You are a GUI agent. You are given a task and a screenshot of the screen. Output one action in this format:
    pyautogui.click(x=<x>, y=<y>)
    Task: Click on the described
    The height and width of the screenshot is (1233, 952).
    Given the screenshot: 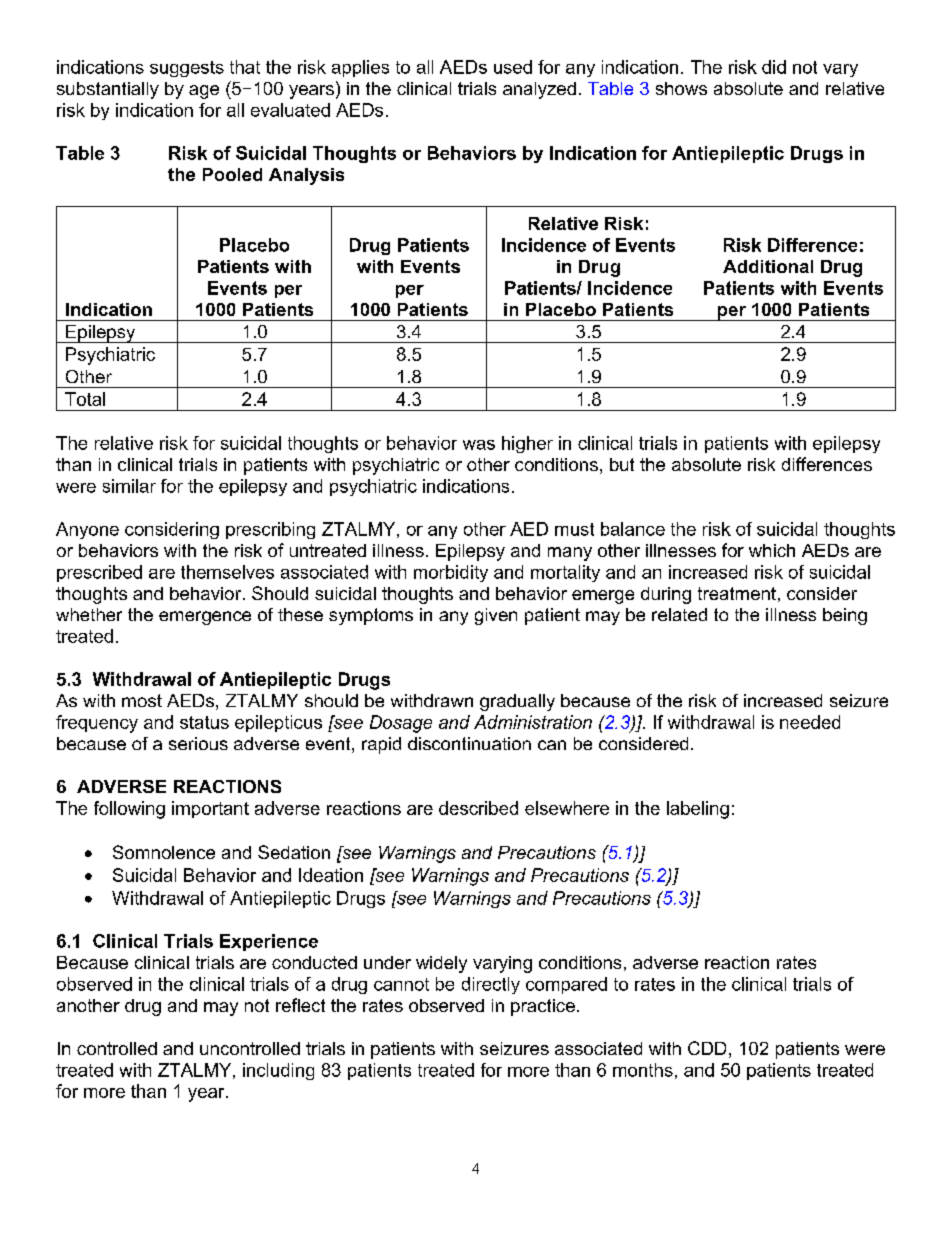 What is the action you would take?
    pyautogui.click(x=478, y=808)
